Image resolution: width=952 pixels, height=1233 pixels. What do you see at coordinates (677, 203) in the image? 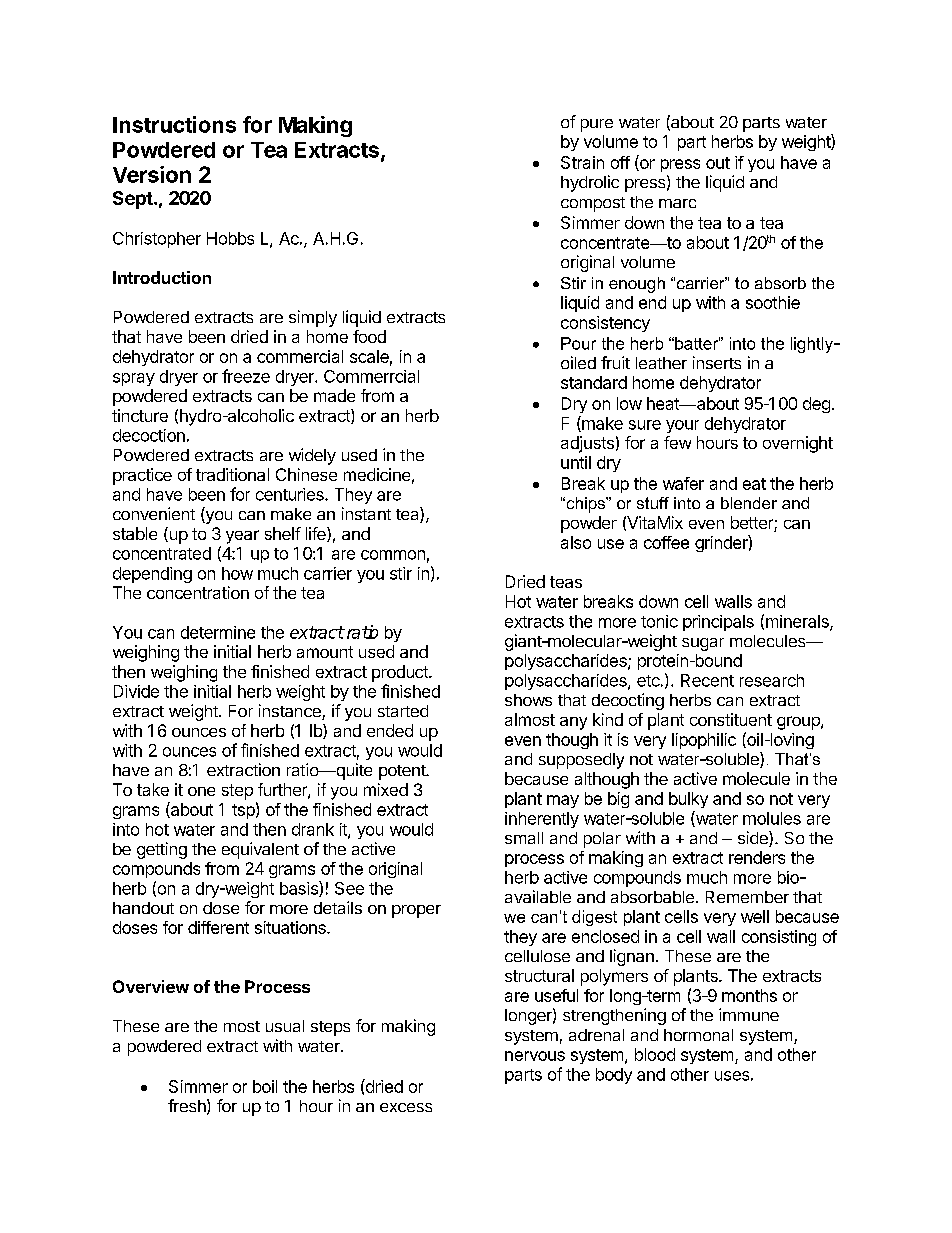
I see `marc` at bounding box center [677, 203].
